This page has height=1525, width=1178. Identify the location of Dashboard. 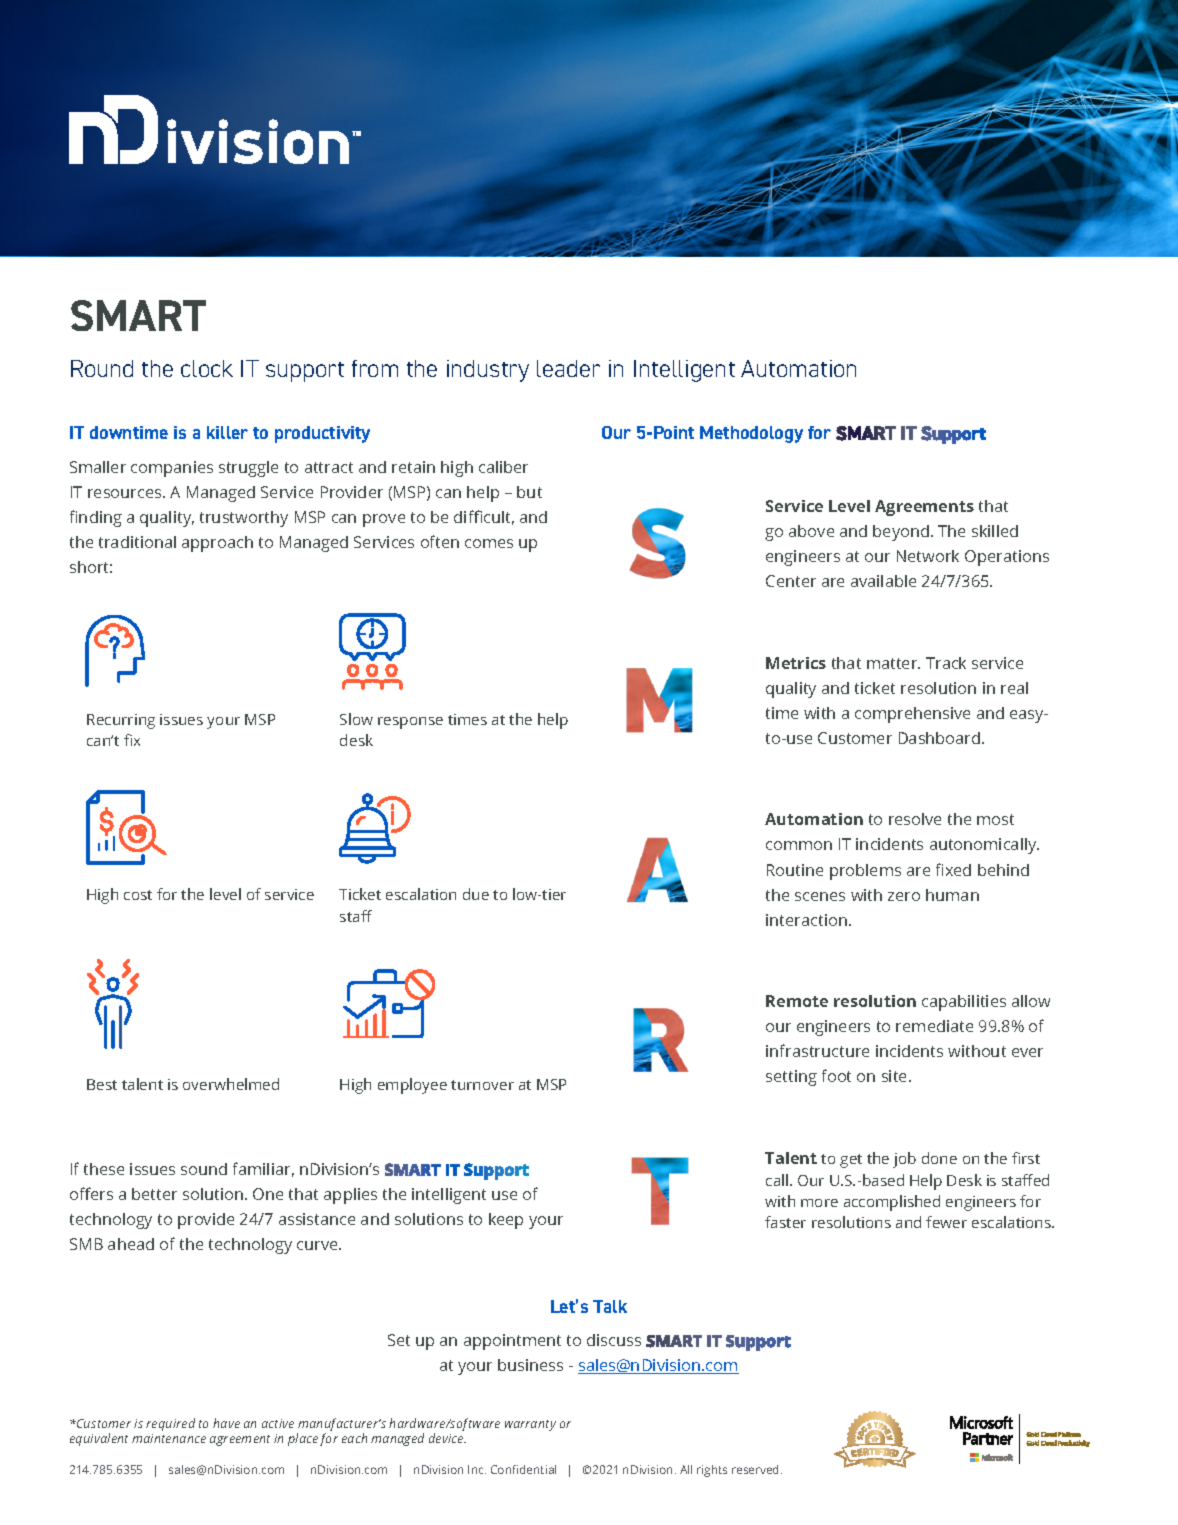
(941, 738).
